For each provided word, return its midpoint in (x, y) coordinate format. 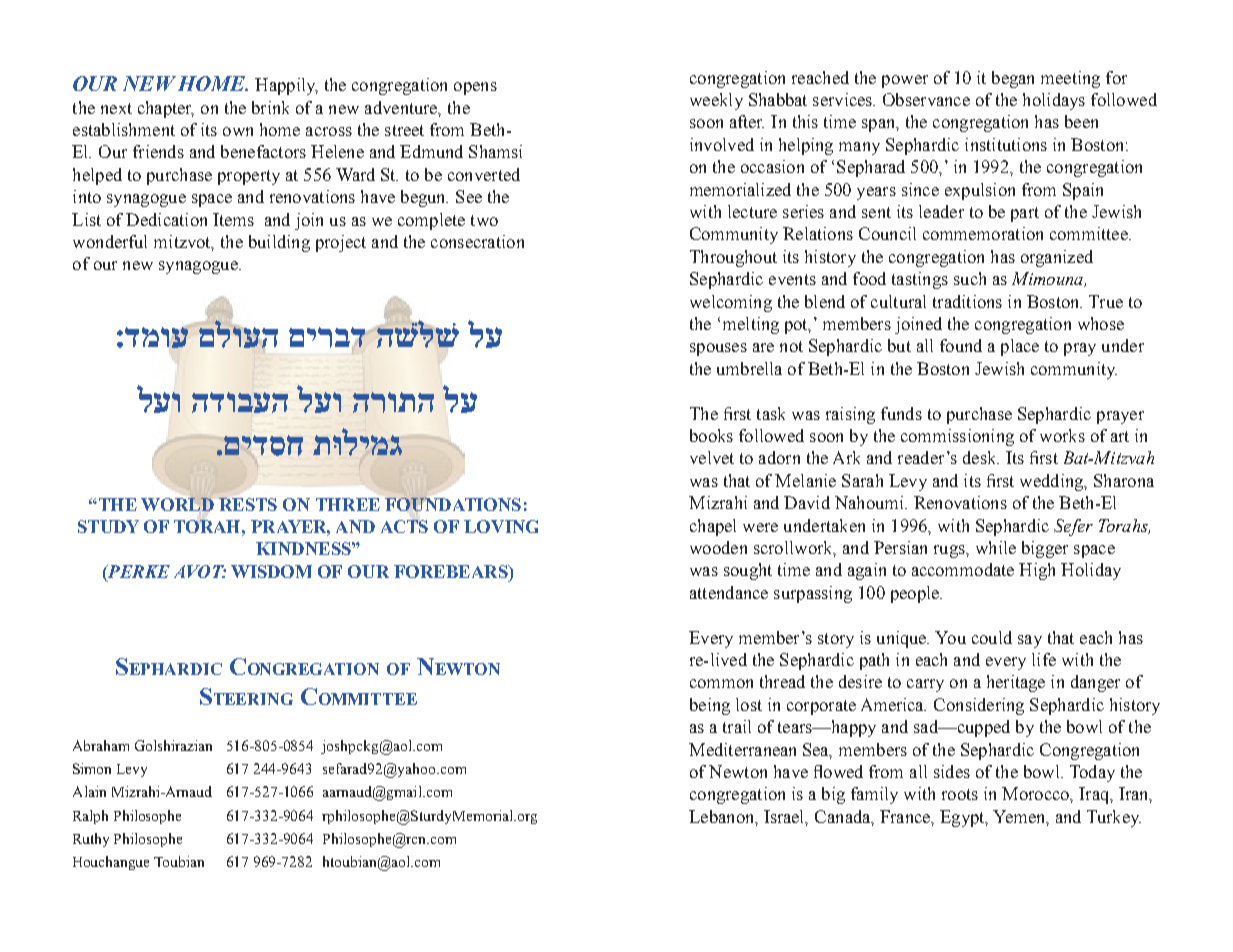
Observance (926, 99)
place (1020, 347)
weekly (716, 101)
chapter (166, 109)
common (721, 683)
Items (233, 219)
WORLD (177, 503)
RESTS (248, 504)
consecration (477, 241)
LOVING (501, 526)
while (996, 547)
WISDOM (271, 571)
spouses (718, 349)
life (1044, 659)
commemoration (983, 233)
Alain (89, 791)
